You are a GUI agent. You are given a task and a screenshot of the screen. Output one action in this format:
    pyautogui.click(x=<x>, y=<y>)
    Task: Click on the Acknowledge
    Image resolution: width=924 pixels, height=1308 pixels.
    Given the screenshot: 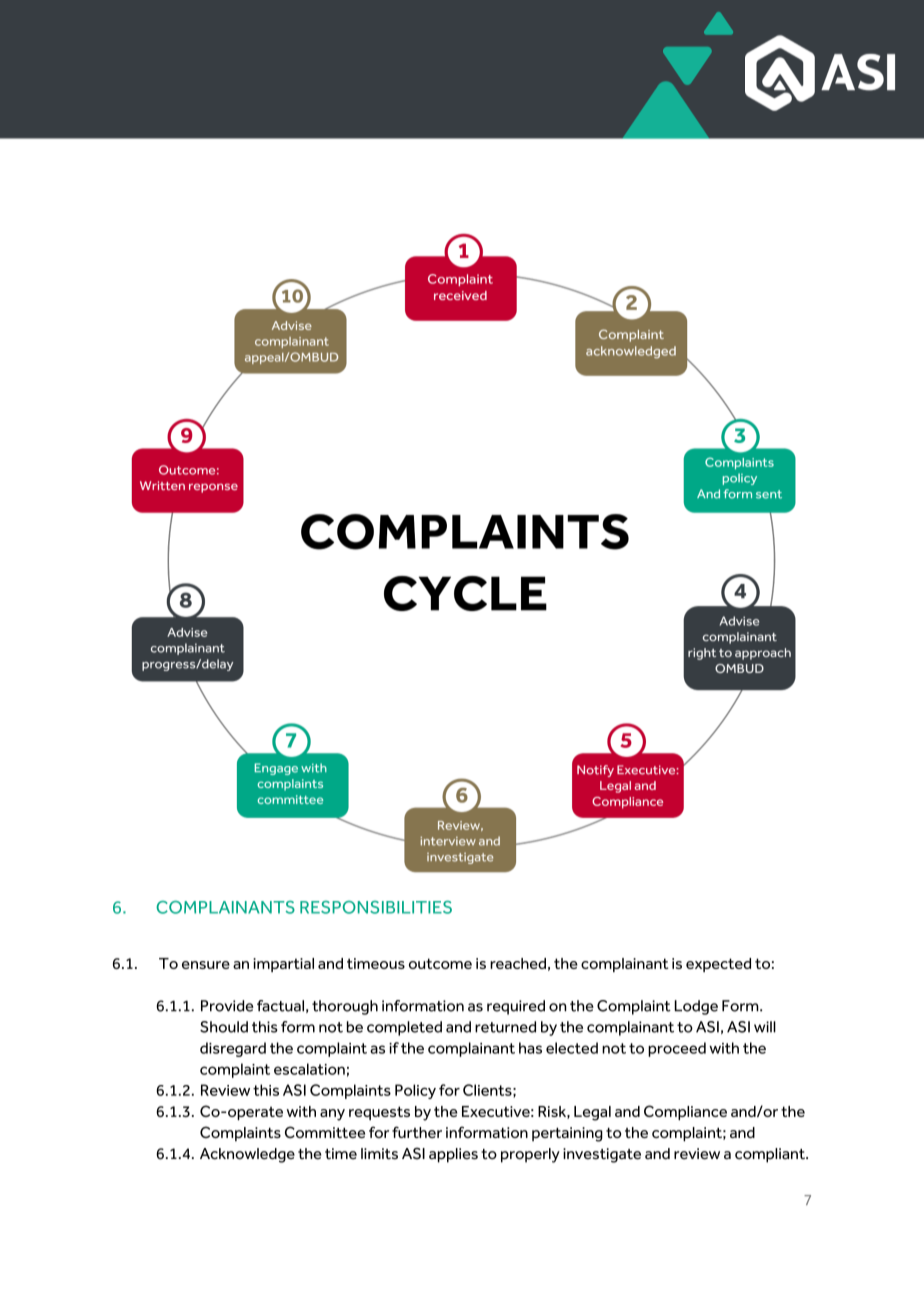 What is the action you would take?
    pyautogui.click(x=247, y=1155)
